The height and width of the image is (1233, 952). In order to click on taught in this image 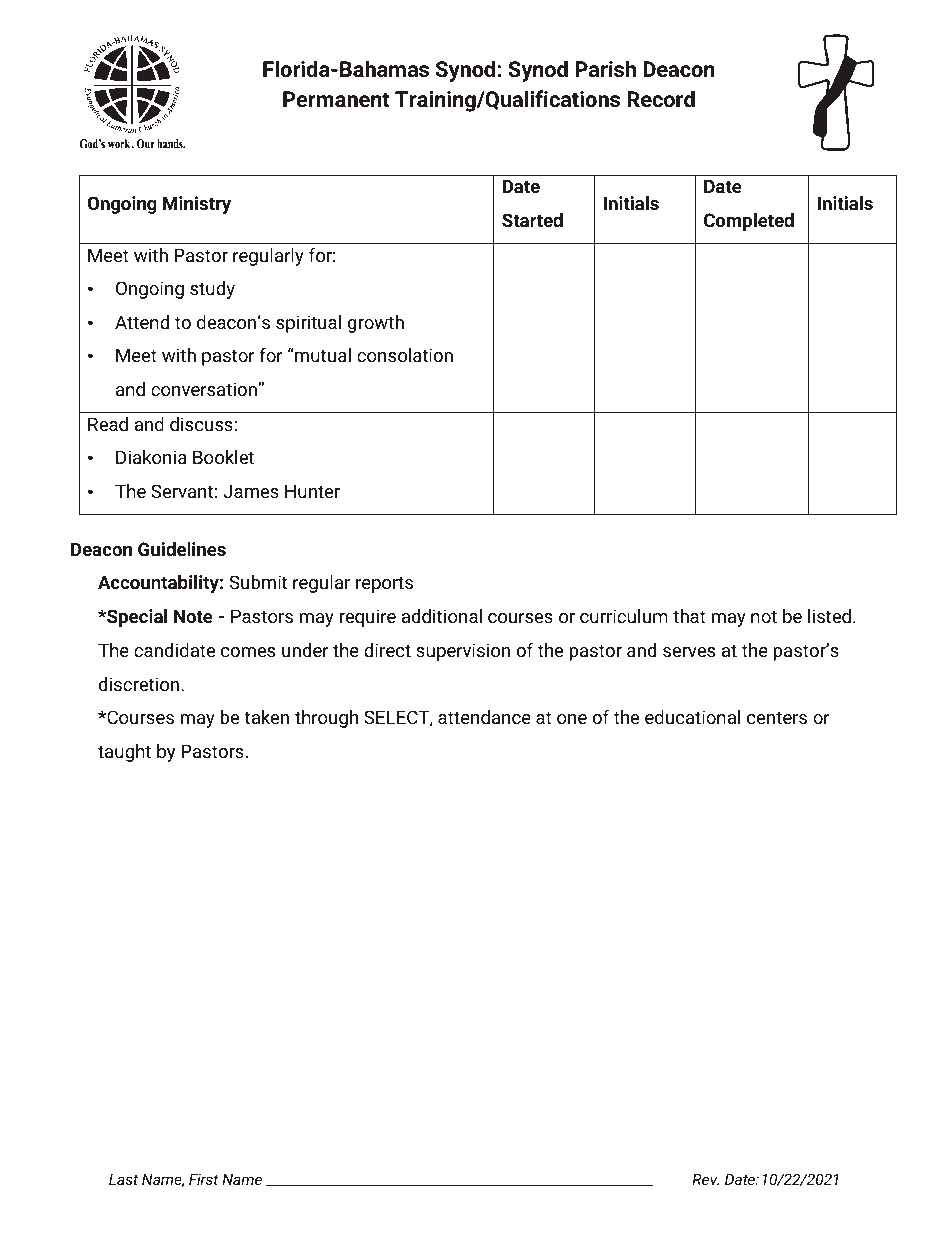, I will do `click(124, 753)`.
